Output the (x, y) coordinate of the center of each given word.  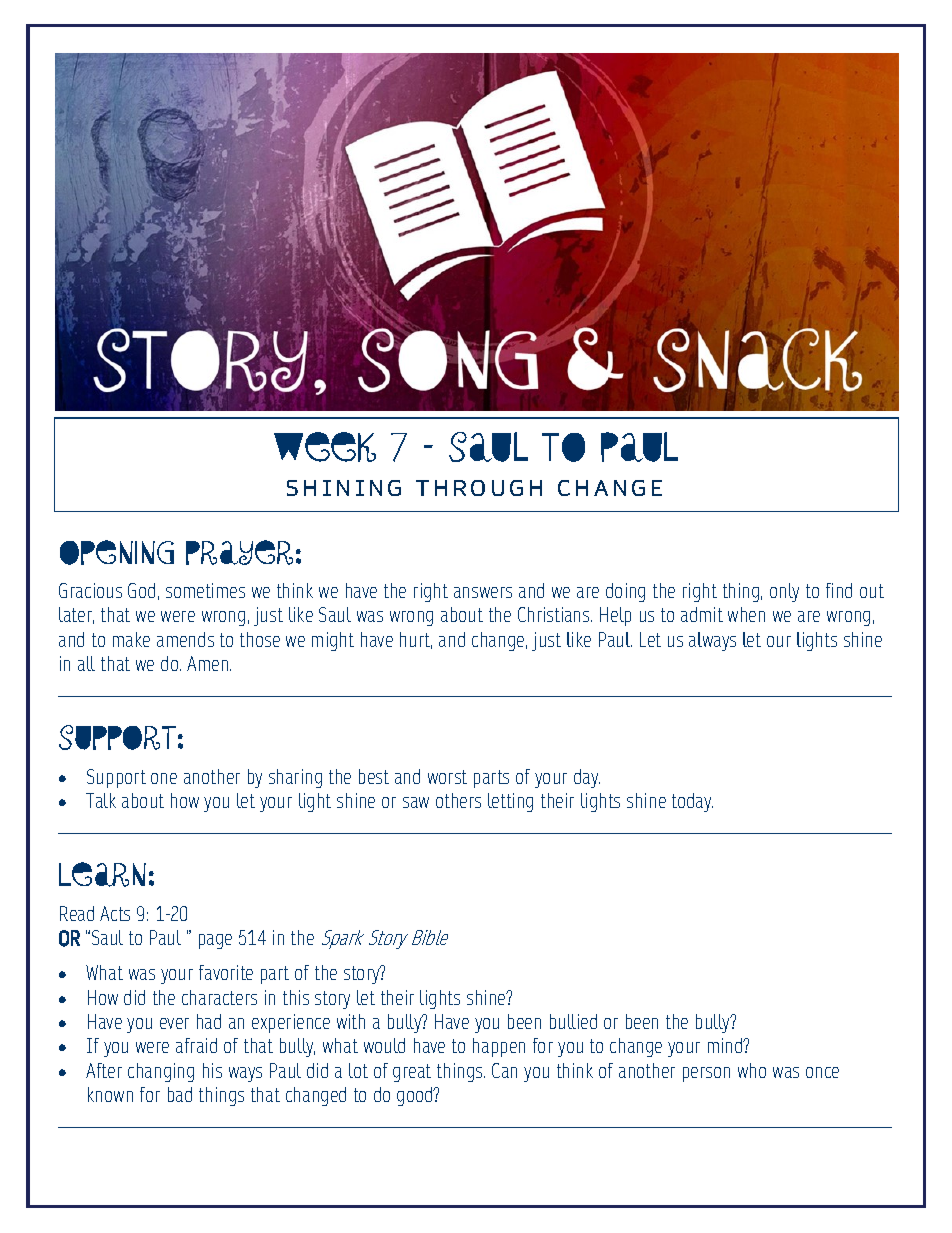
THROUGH (479, 488)
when (746, 614)
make (131, 639)
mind (726, 1045)
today (692, 802)
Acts (115, 913)
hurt (416, 640)
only (784, 592)
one (164, 778)
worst (447, 777)
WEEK (325, 447)
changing (161, 1072)
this (296, 997)
